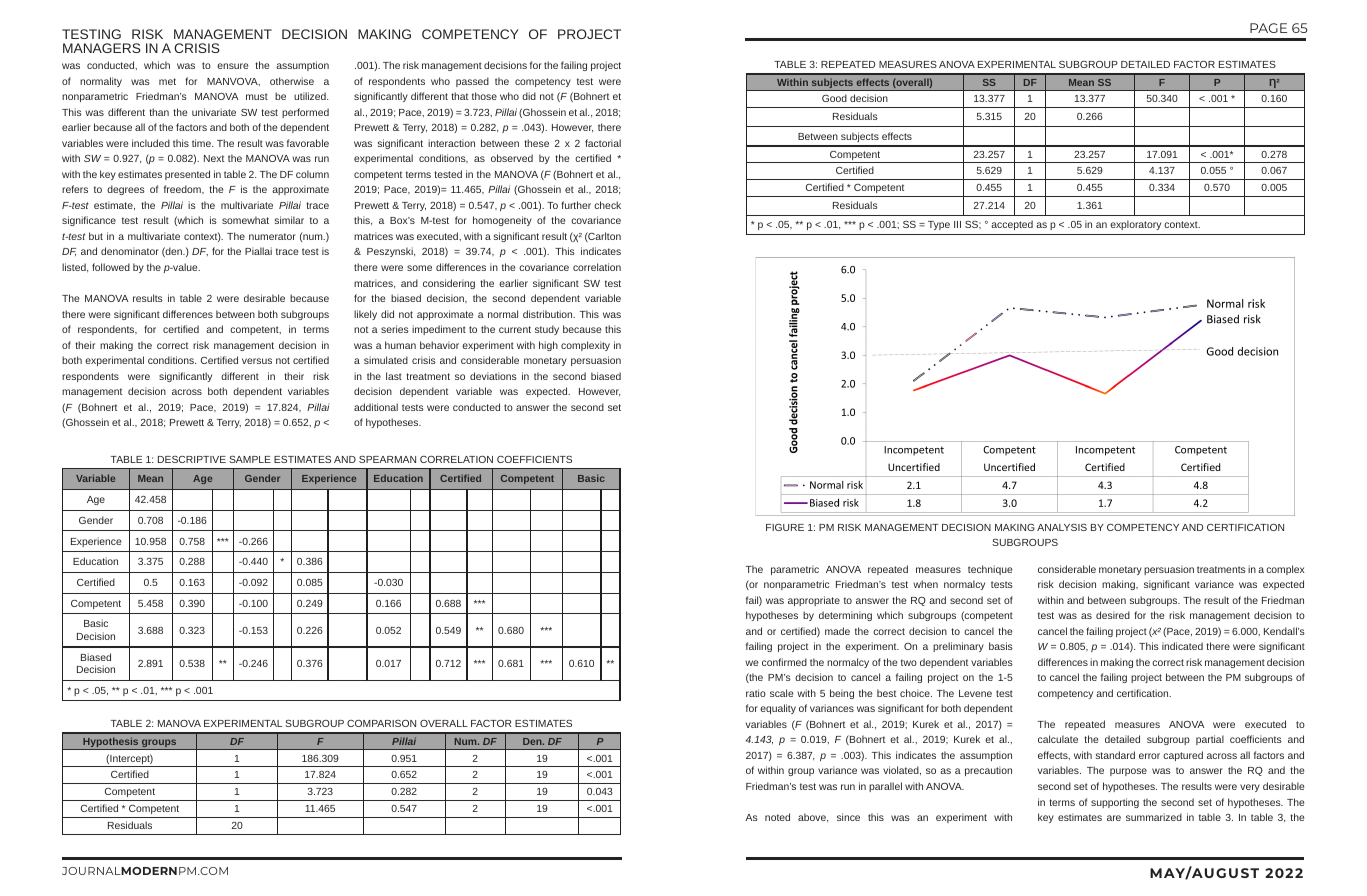 This image has width=1367, height=896. What do you see at coordinates (785, 527) in the image?
I see `FIGURE` at bounding box center [785, 527].
